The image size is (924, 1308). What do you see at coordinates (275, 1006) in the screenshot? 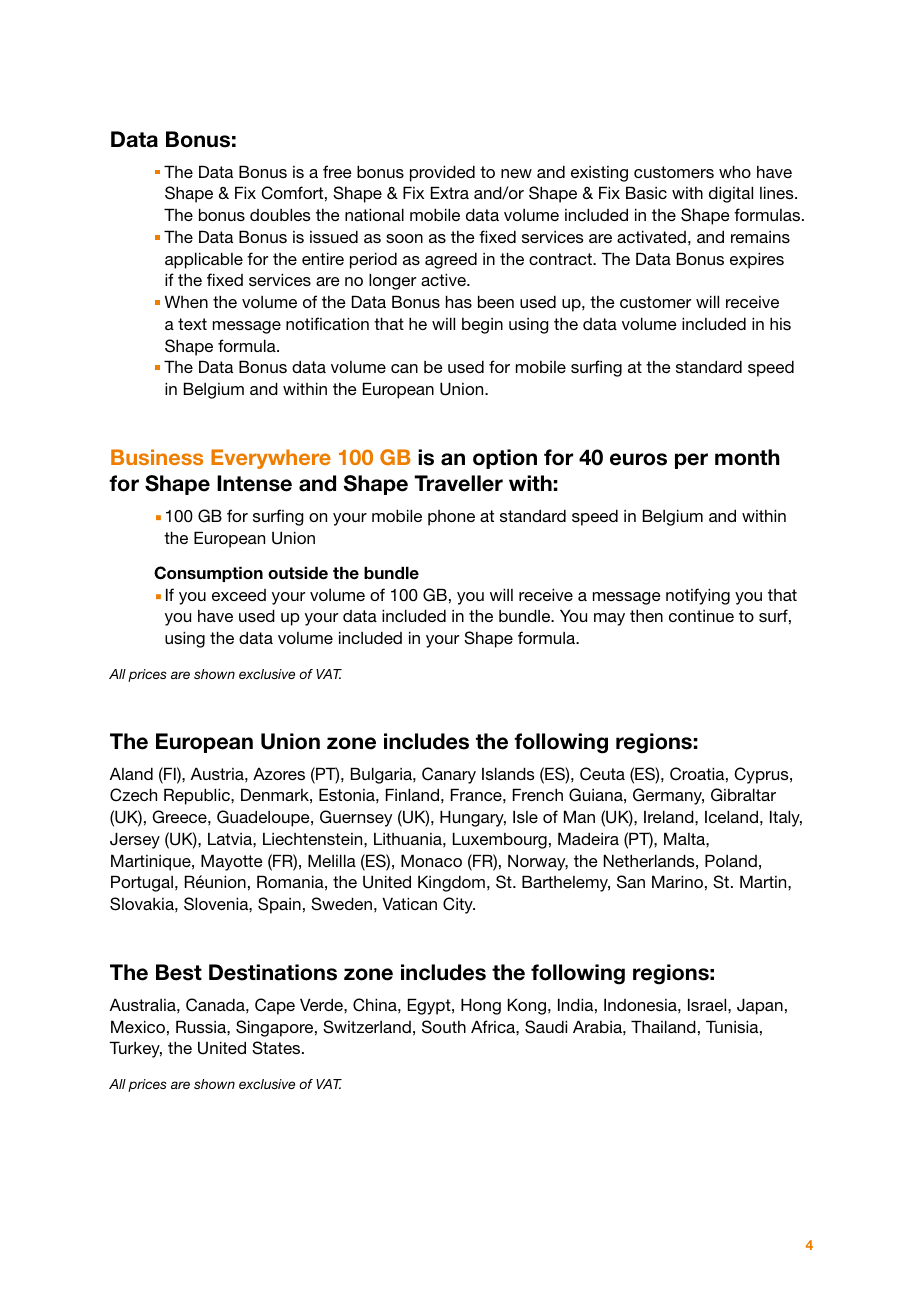
I see `Cape` at bounding box center [275, 1006].
